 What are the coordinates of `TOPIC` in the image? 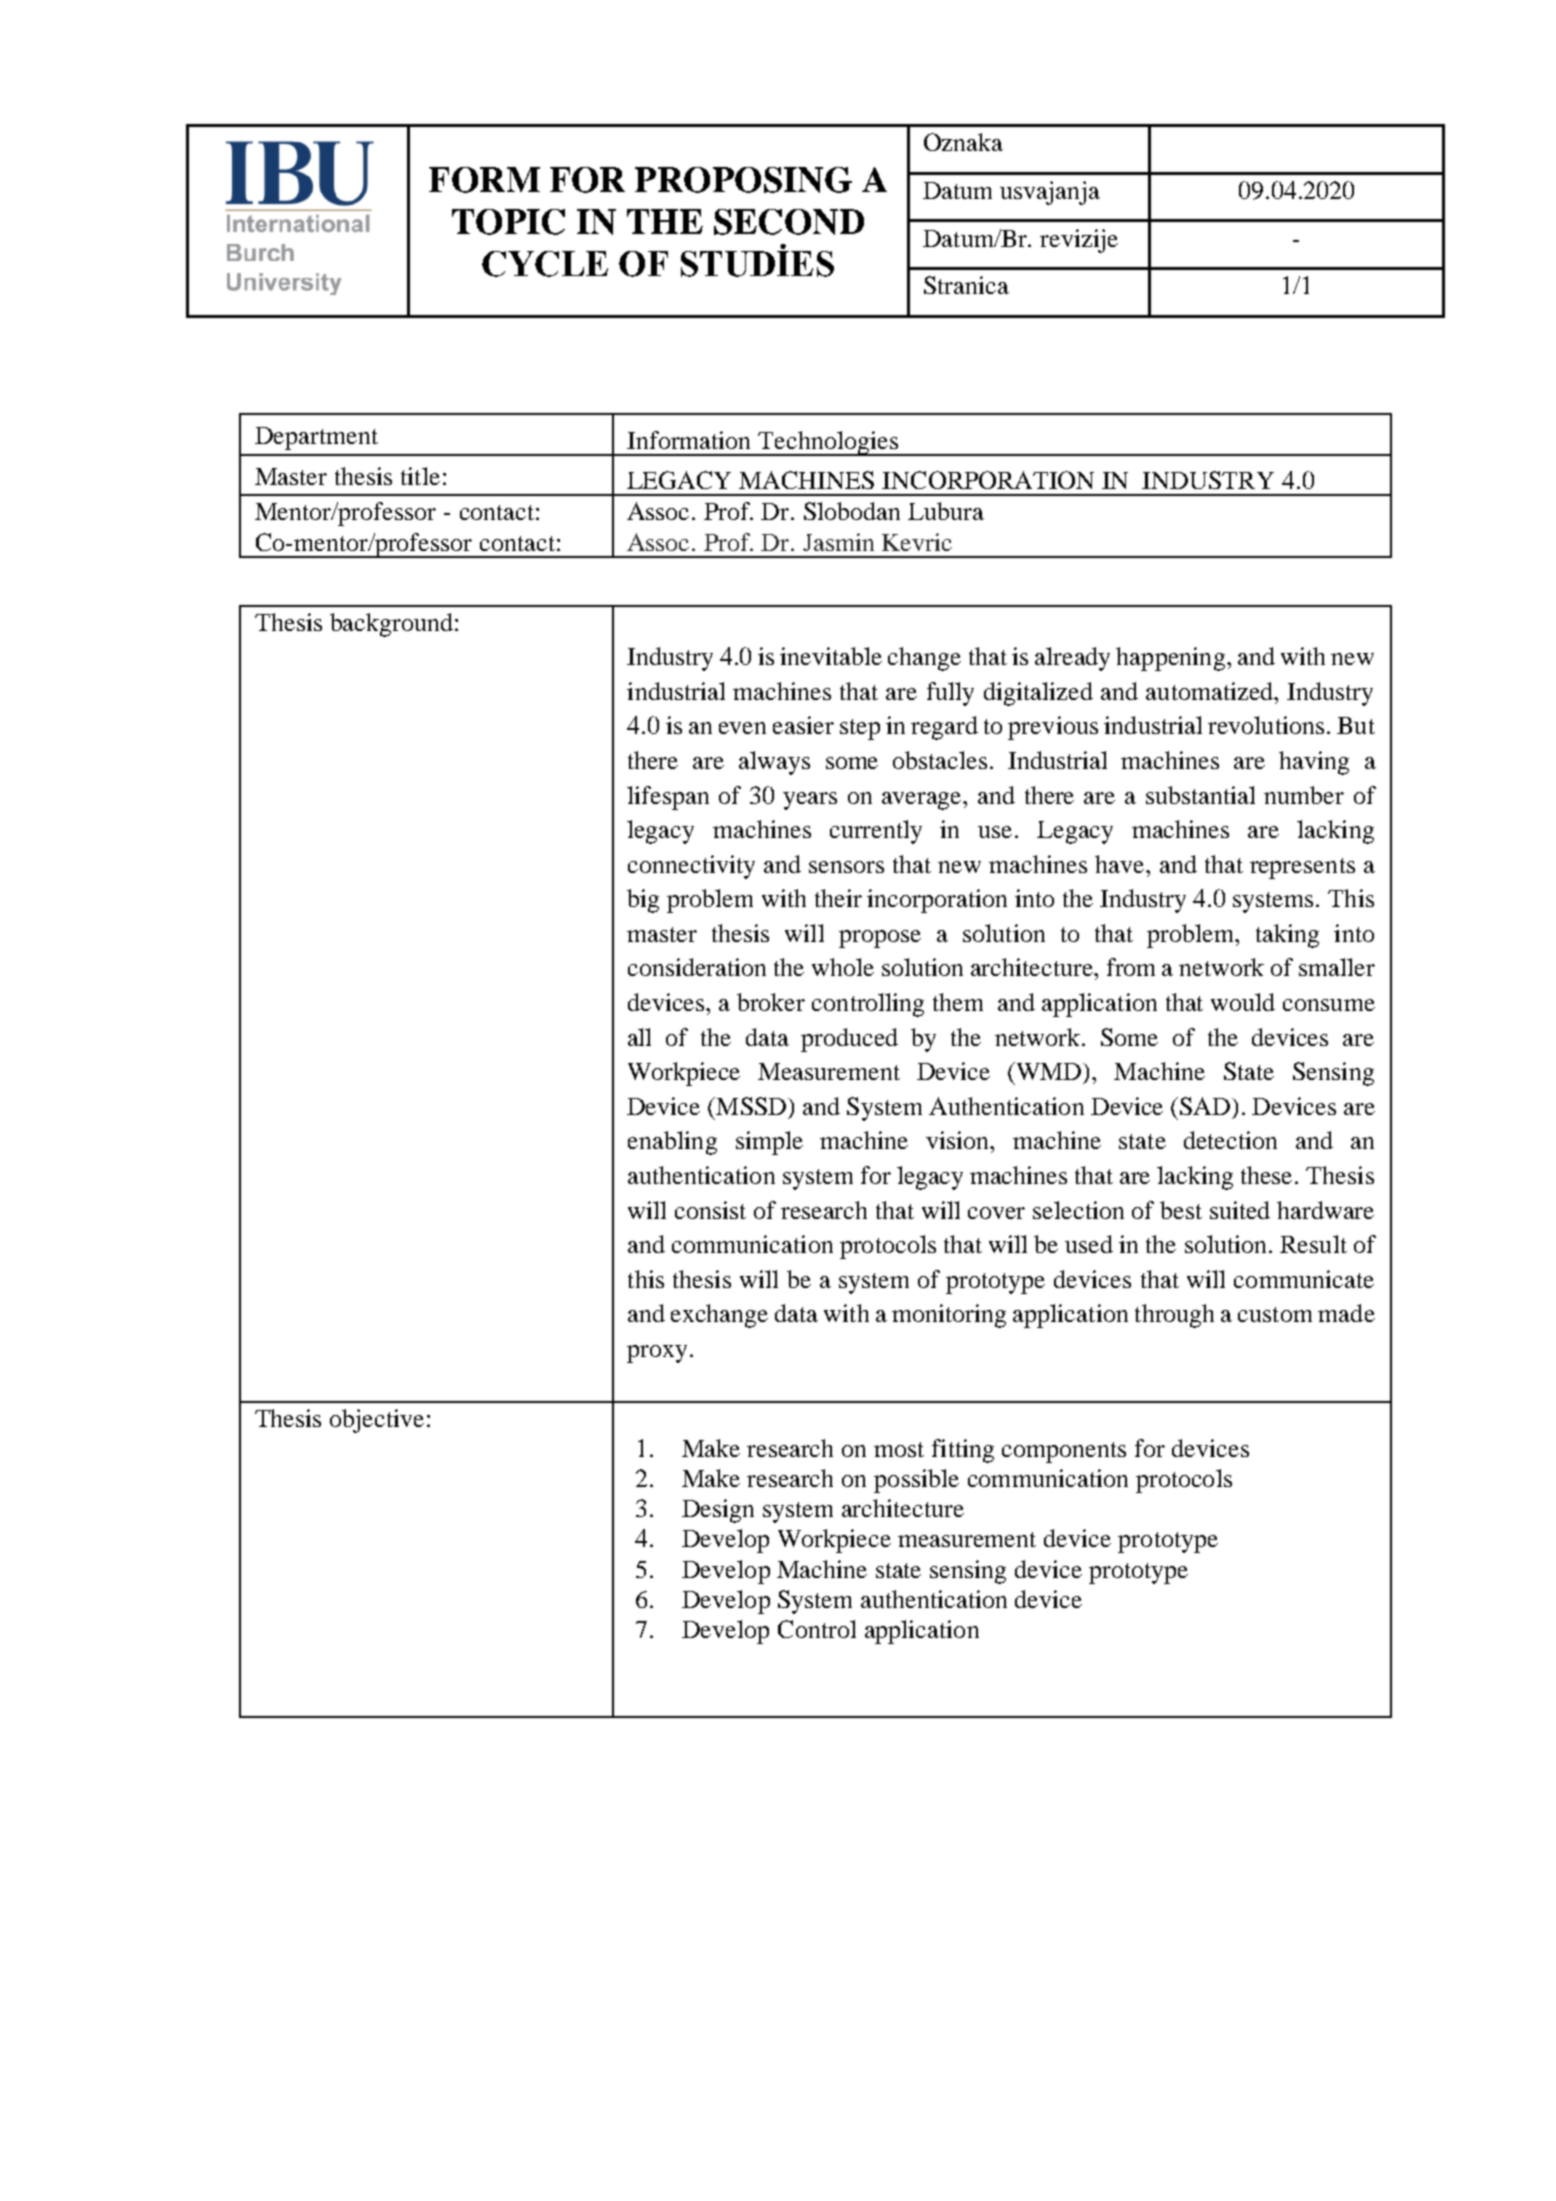 It's located at (508, 222).
